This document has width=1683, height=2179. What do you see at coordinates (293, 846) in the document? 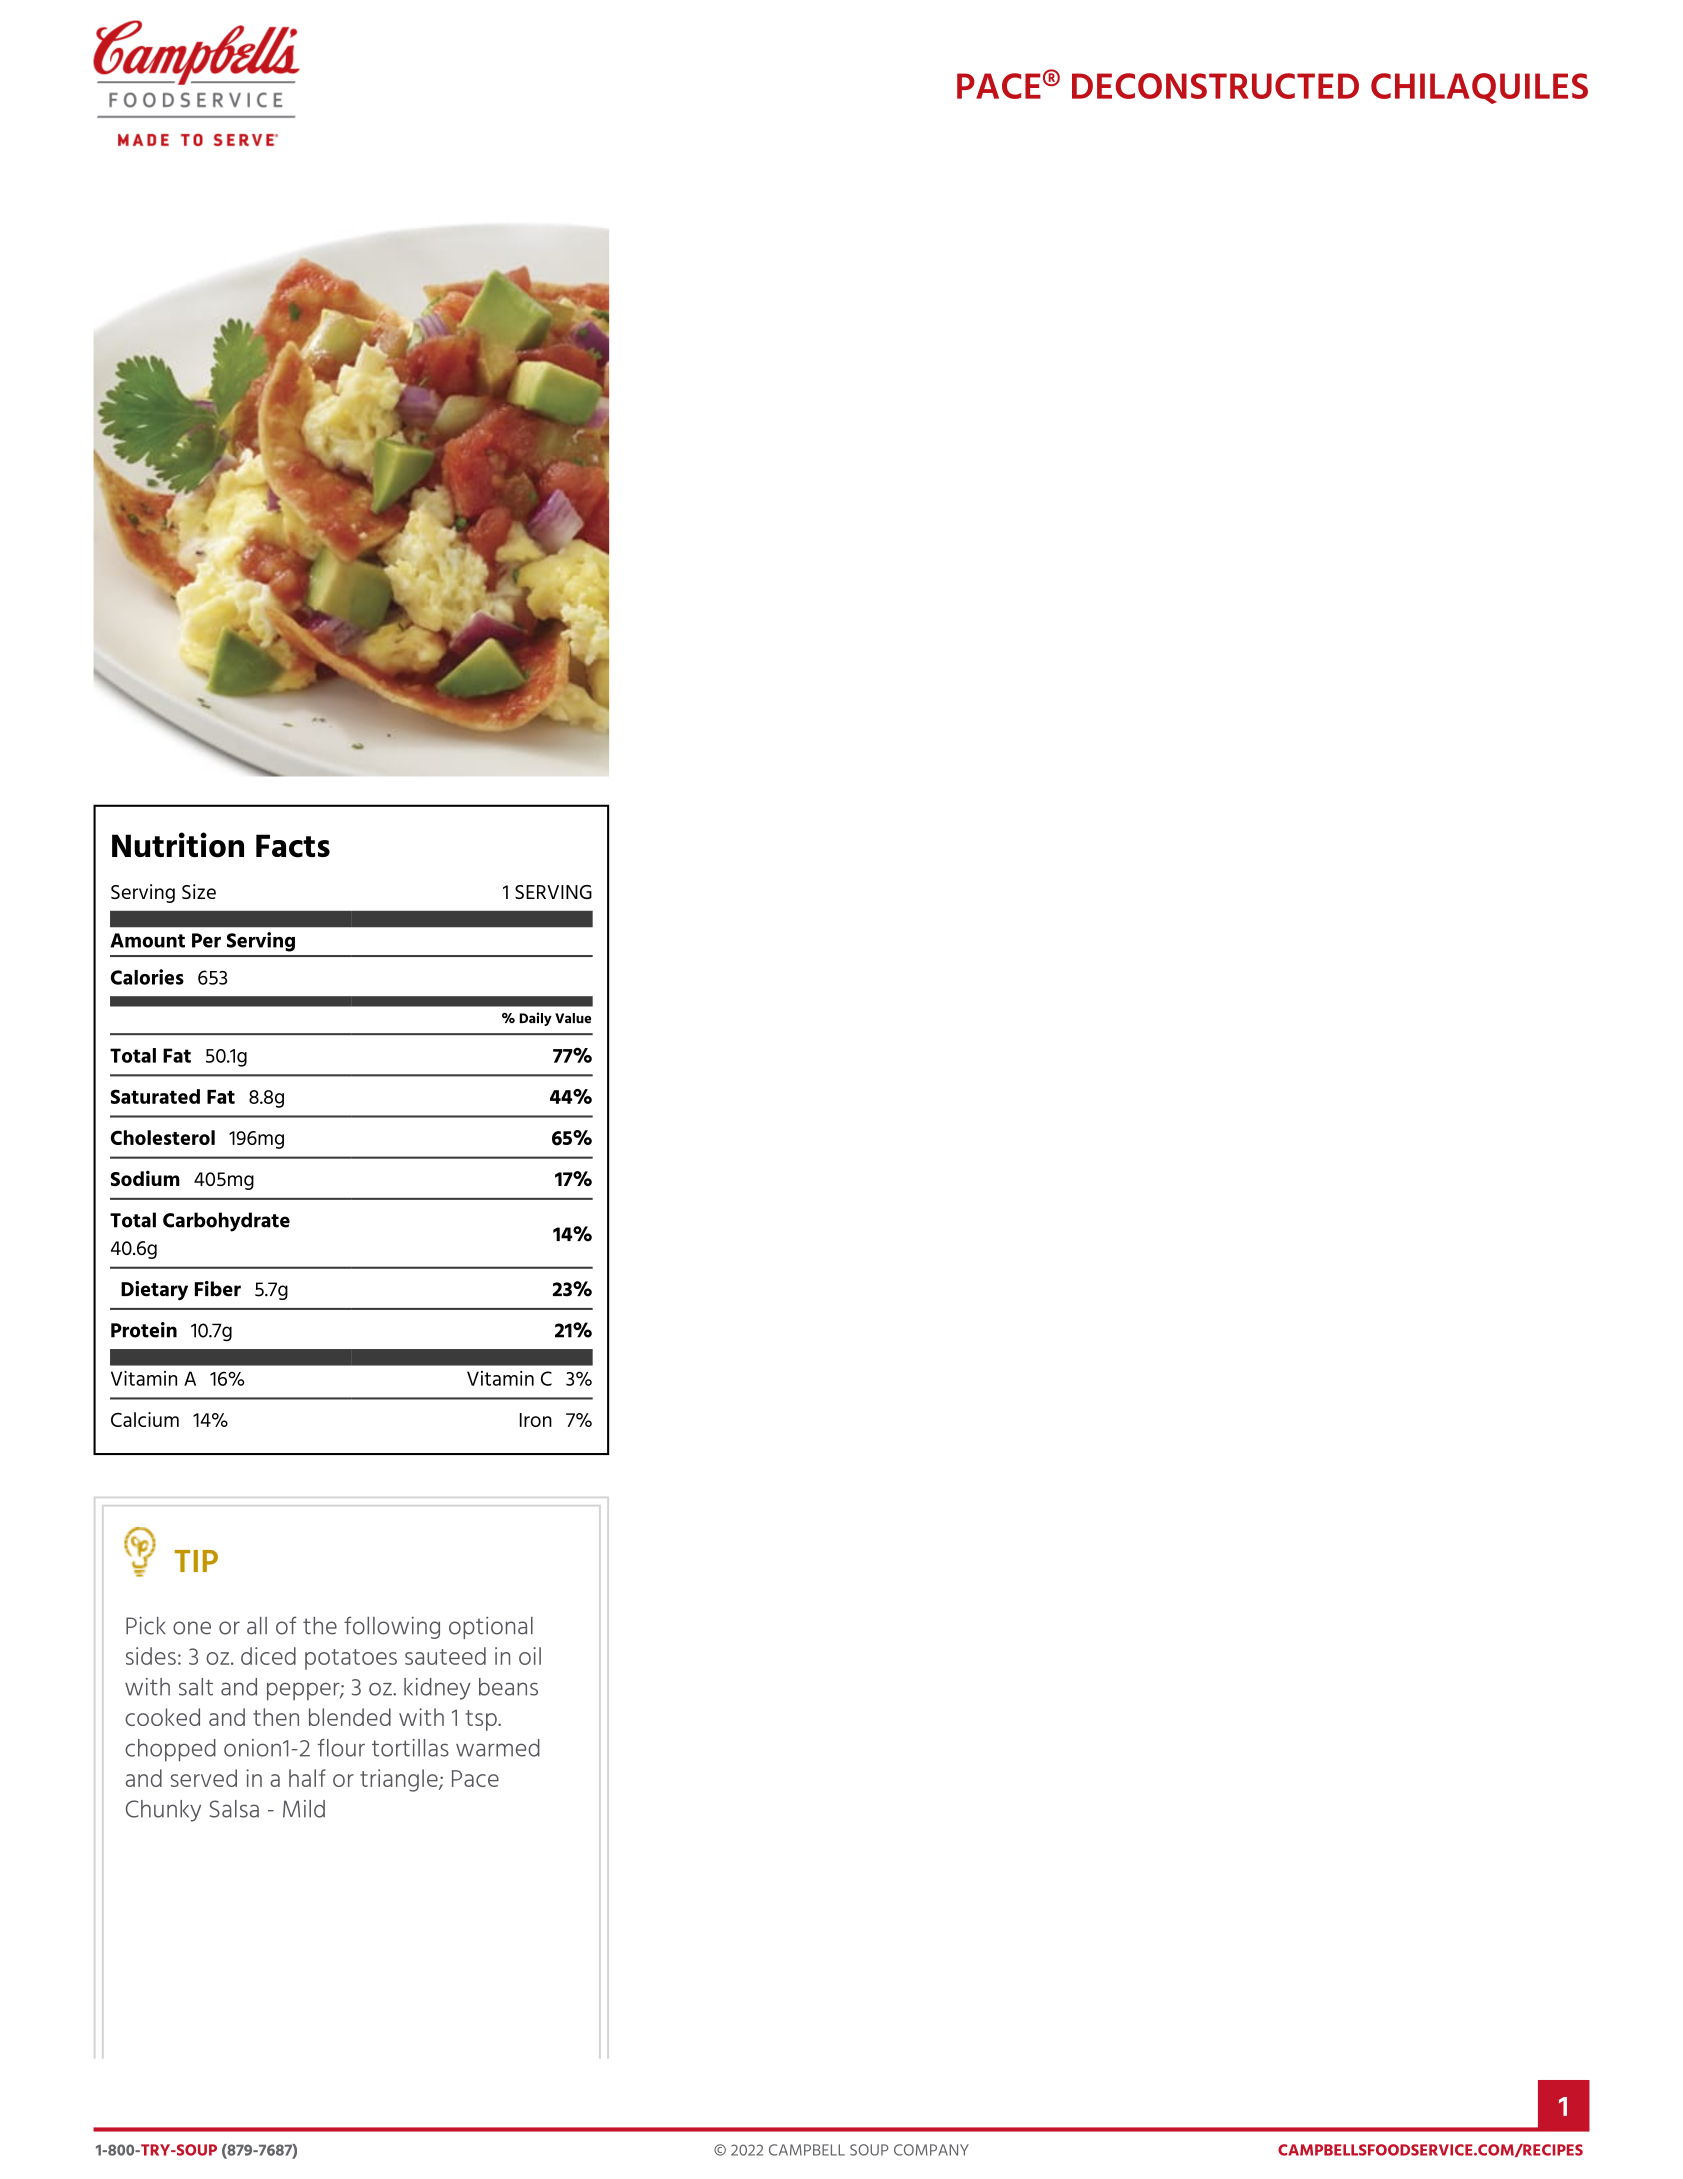
I see `Facts` at bounding box center [293, 846].
